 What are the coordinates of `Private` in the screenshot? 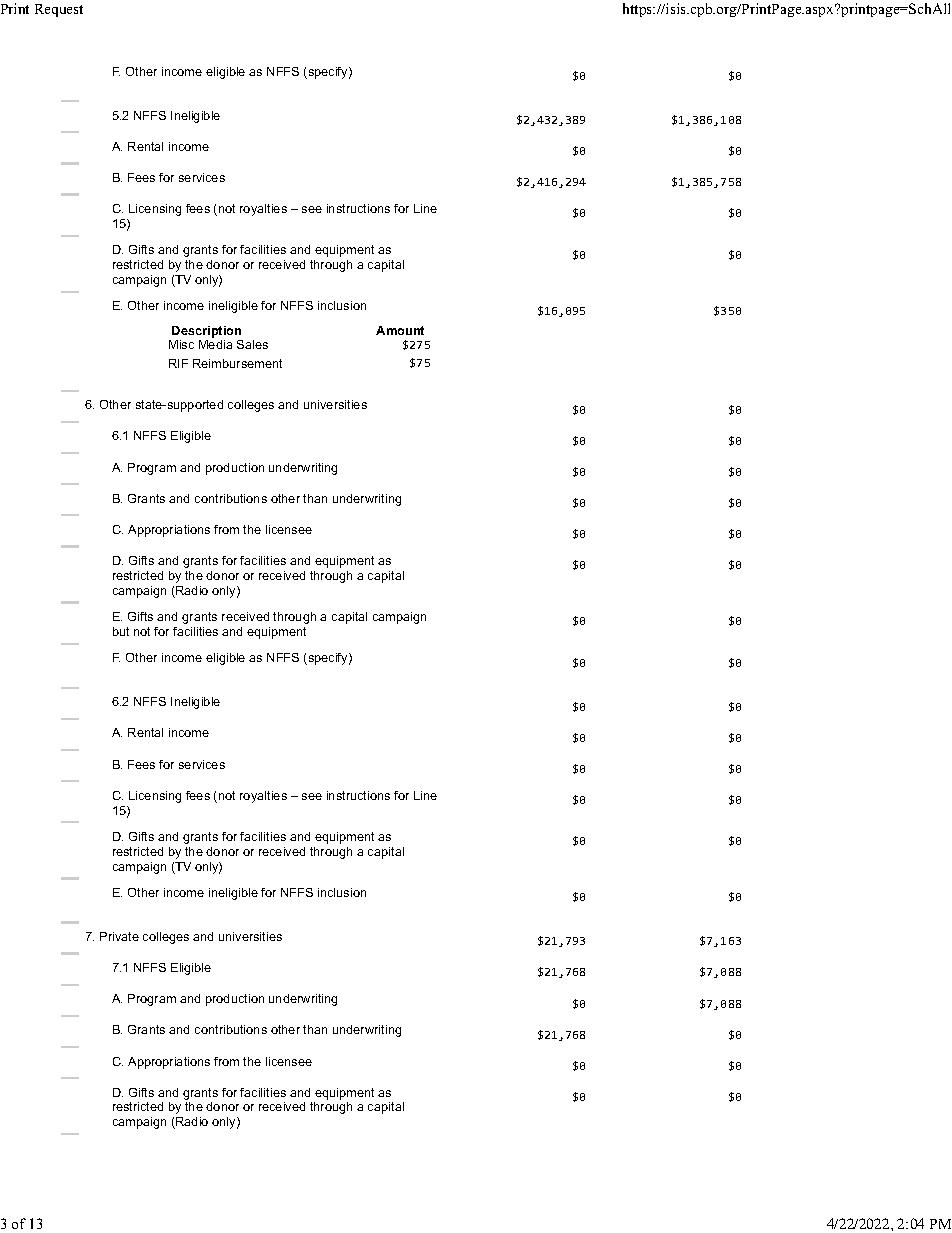 It's located at (119, 936).
